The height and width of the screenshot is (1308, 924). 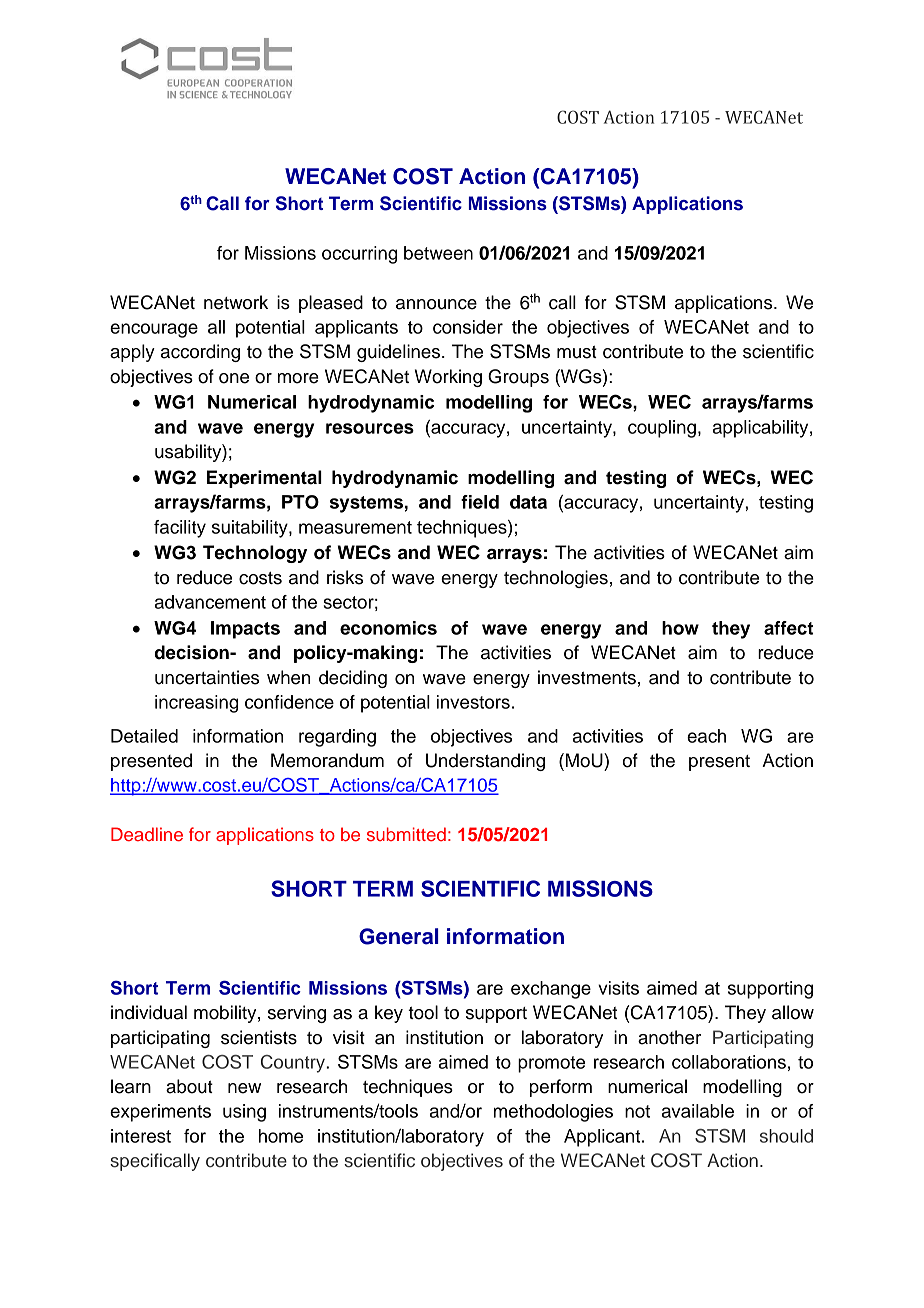 What do you see at coordinates (264, 479) in the screenshot?
I see `Experimental` at bounding box center [264, 479].
